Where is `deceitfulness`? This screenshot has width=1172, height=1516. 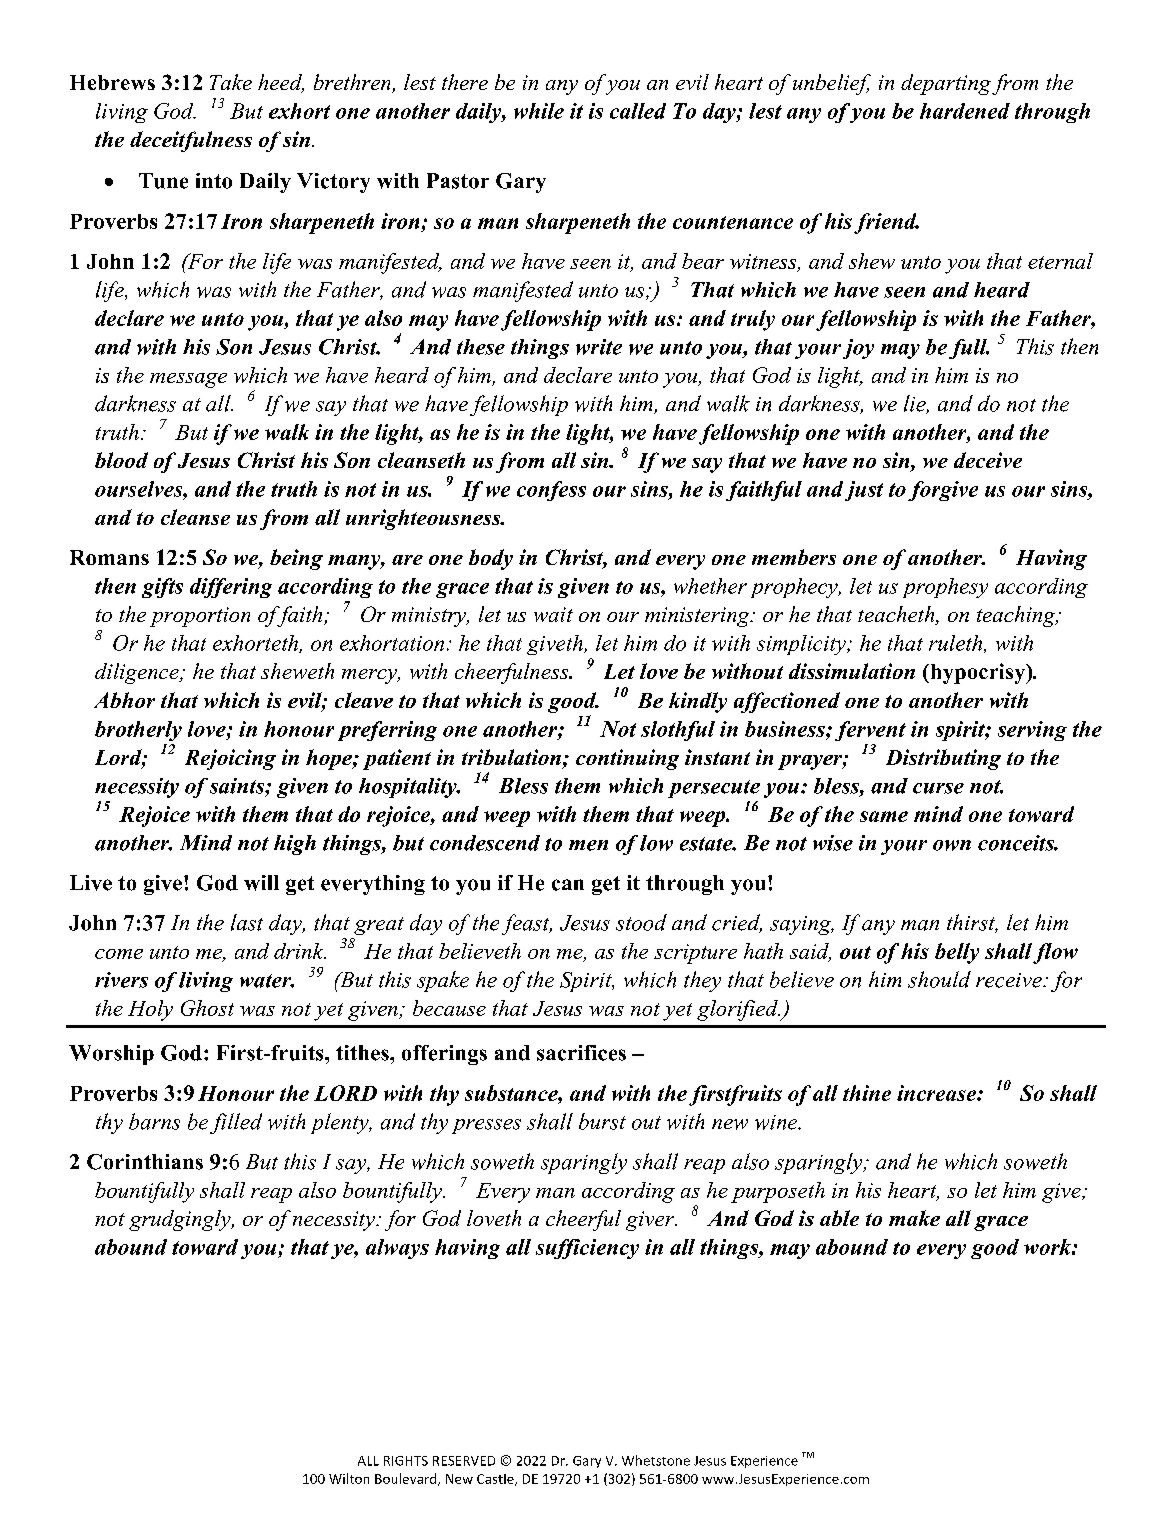
deceitfulness is located at coordinates (191, 141).
